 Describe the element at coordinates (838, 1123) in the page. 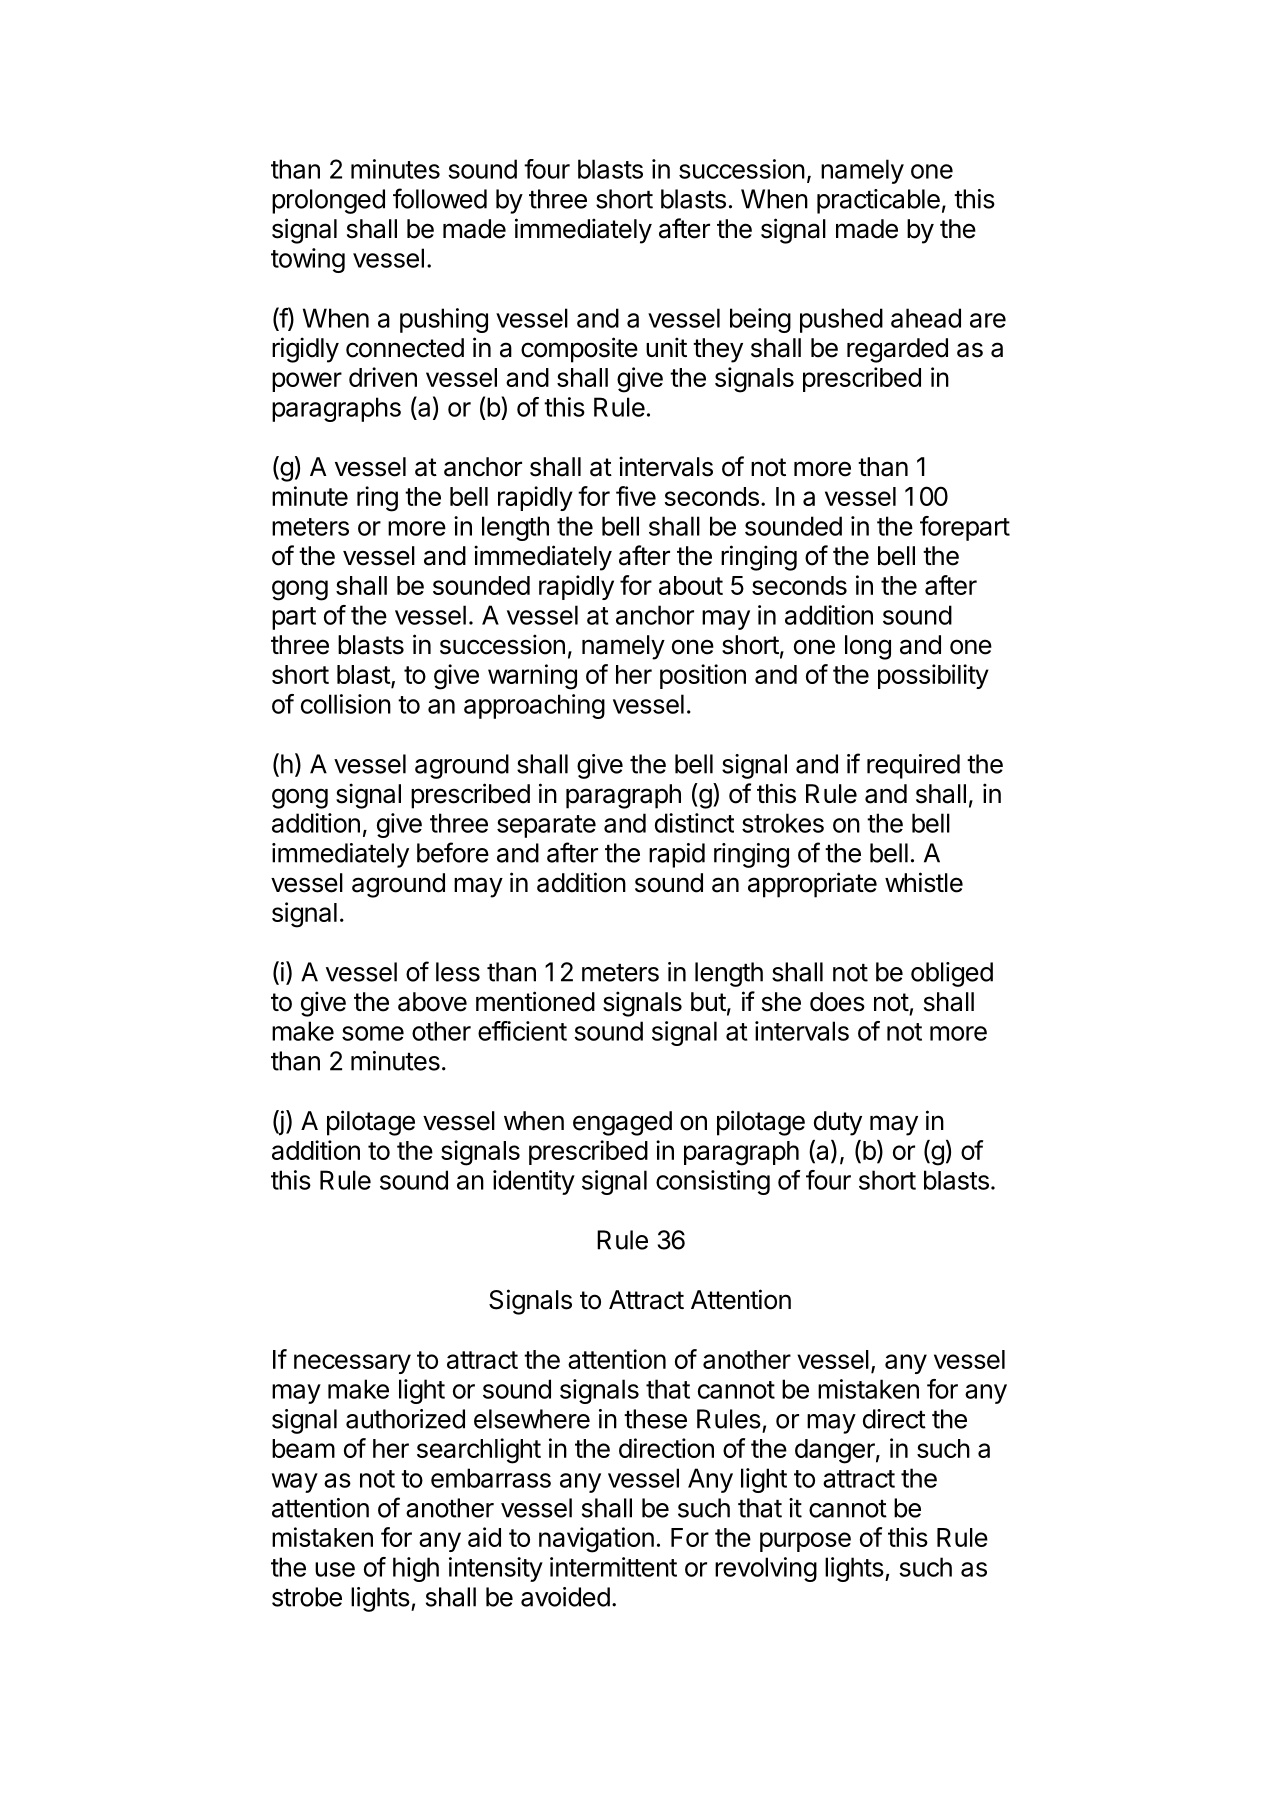

I see `duty` at that location.
